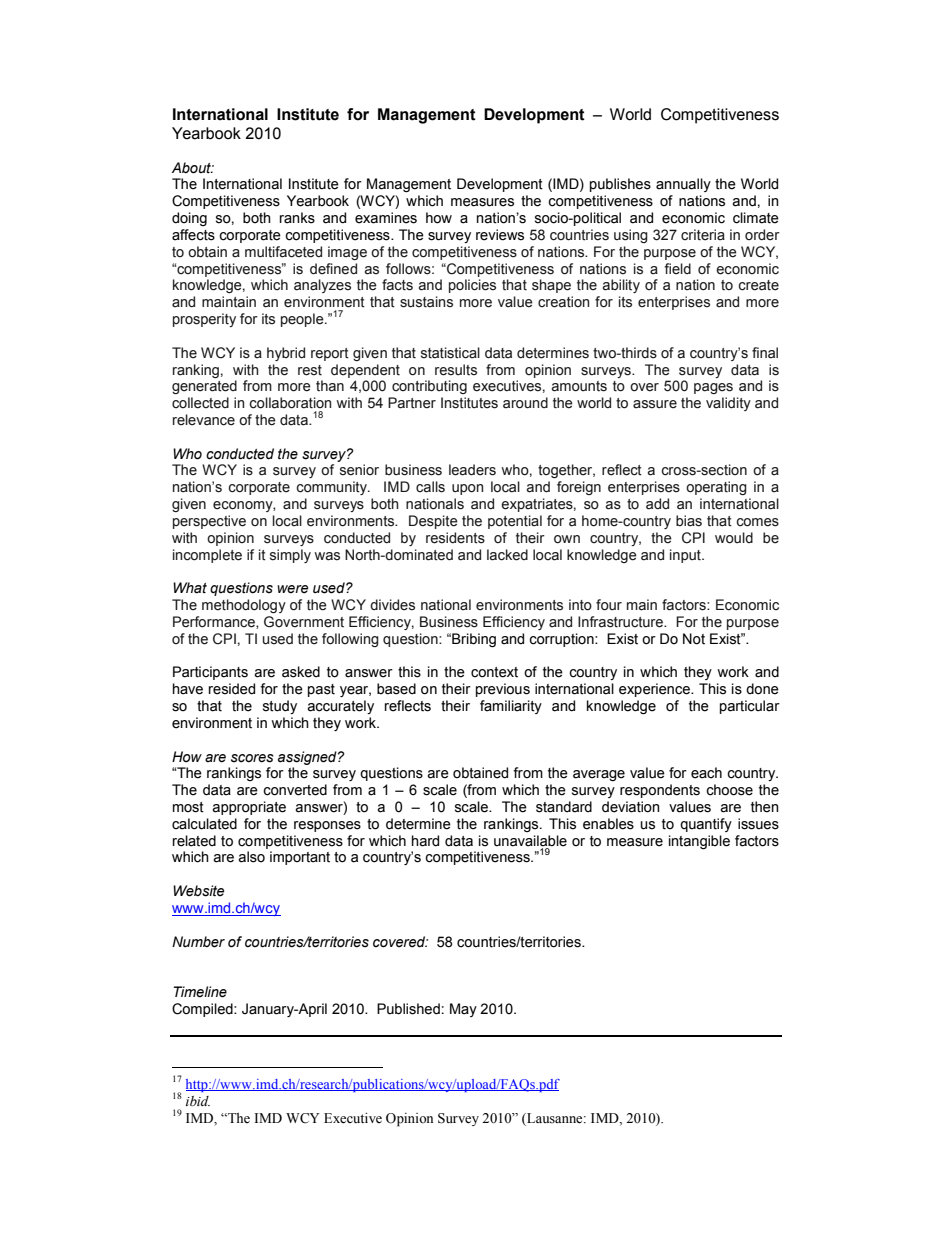  I want to click on study, so click(280, 707).
